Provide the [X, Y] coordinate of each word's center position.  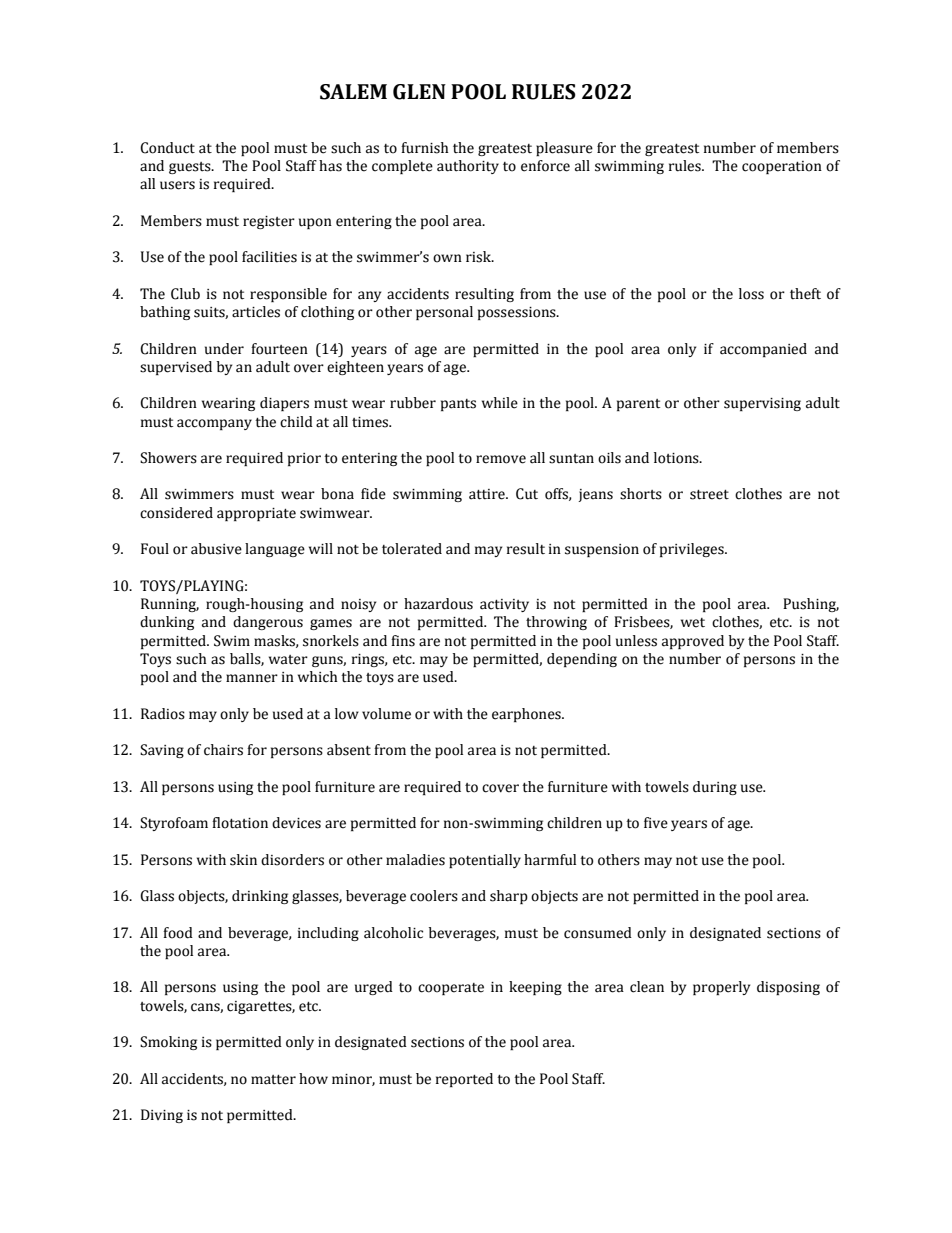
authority [468, 167]
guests [191, 168]
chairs [223, 750]
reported [464, 1080]
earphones [527, 715]
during [715, 788]
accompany [214, 424]
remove [501, 459]
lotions [677, 458]
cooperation [782, 167]
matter [273, 1080]
